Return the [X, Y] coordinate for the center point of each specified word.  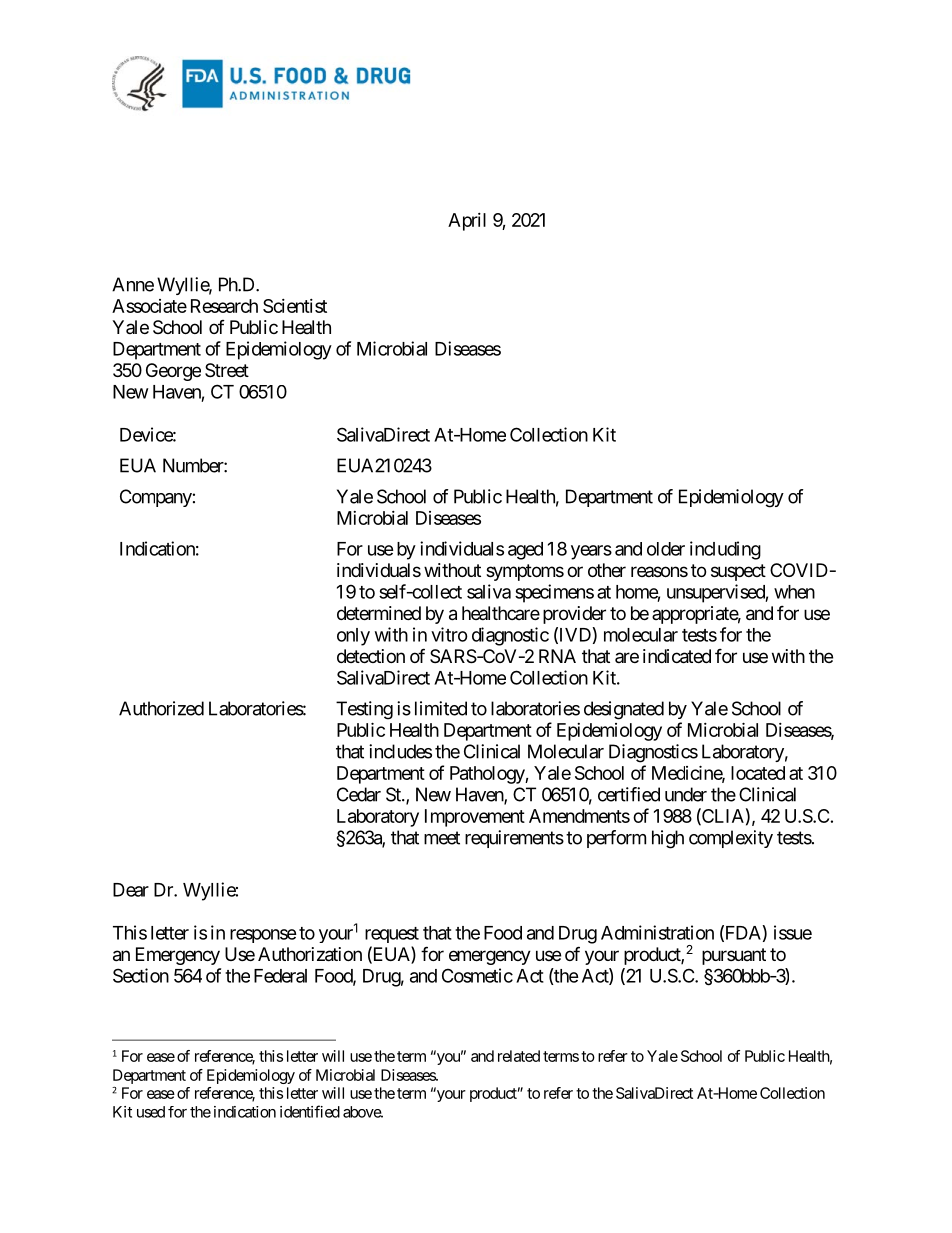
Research [224, 306]
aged [525, 551]
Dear [131, 890]
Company [156, 498]
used [151, 1112]
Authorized [161, 708]
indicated [677, 656]
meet [442, 838]
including [725, 550]
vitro [449, 634]
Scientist [295, 306]
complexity [731, 839]
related [519, 1056]
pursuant [734, 956]
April [467, 222]
